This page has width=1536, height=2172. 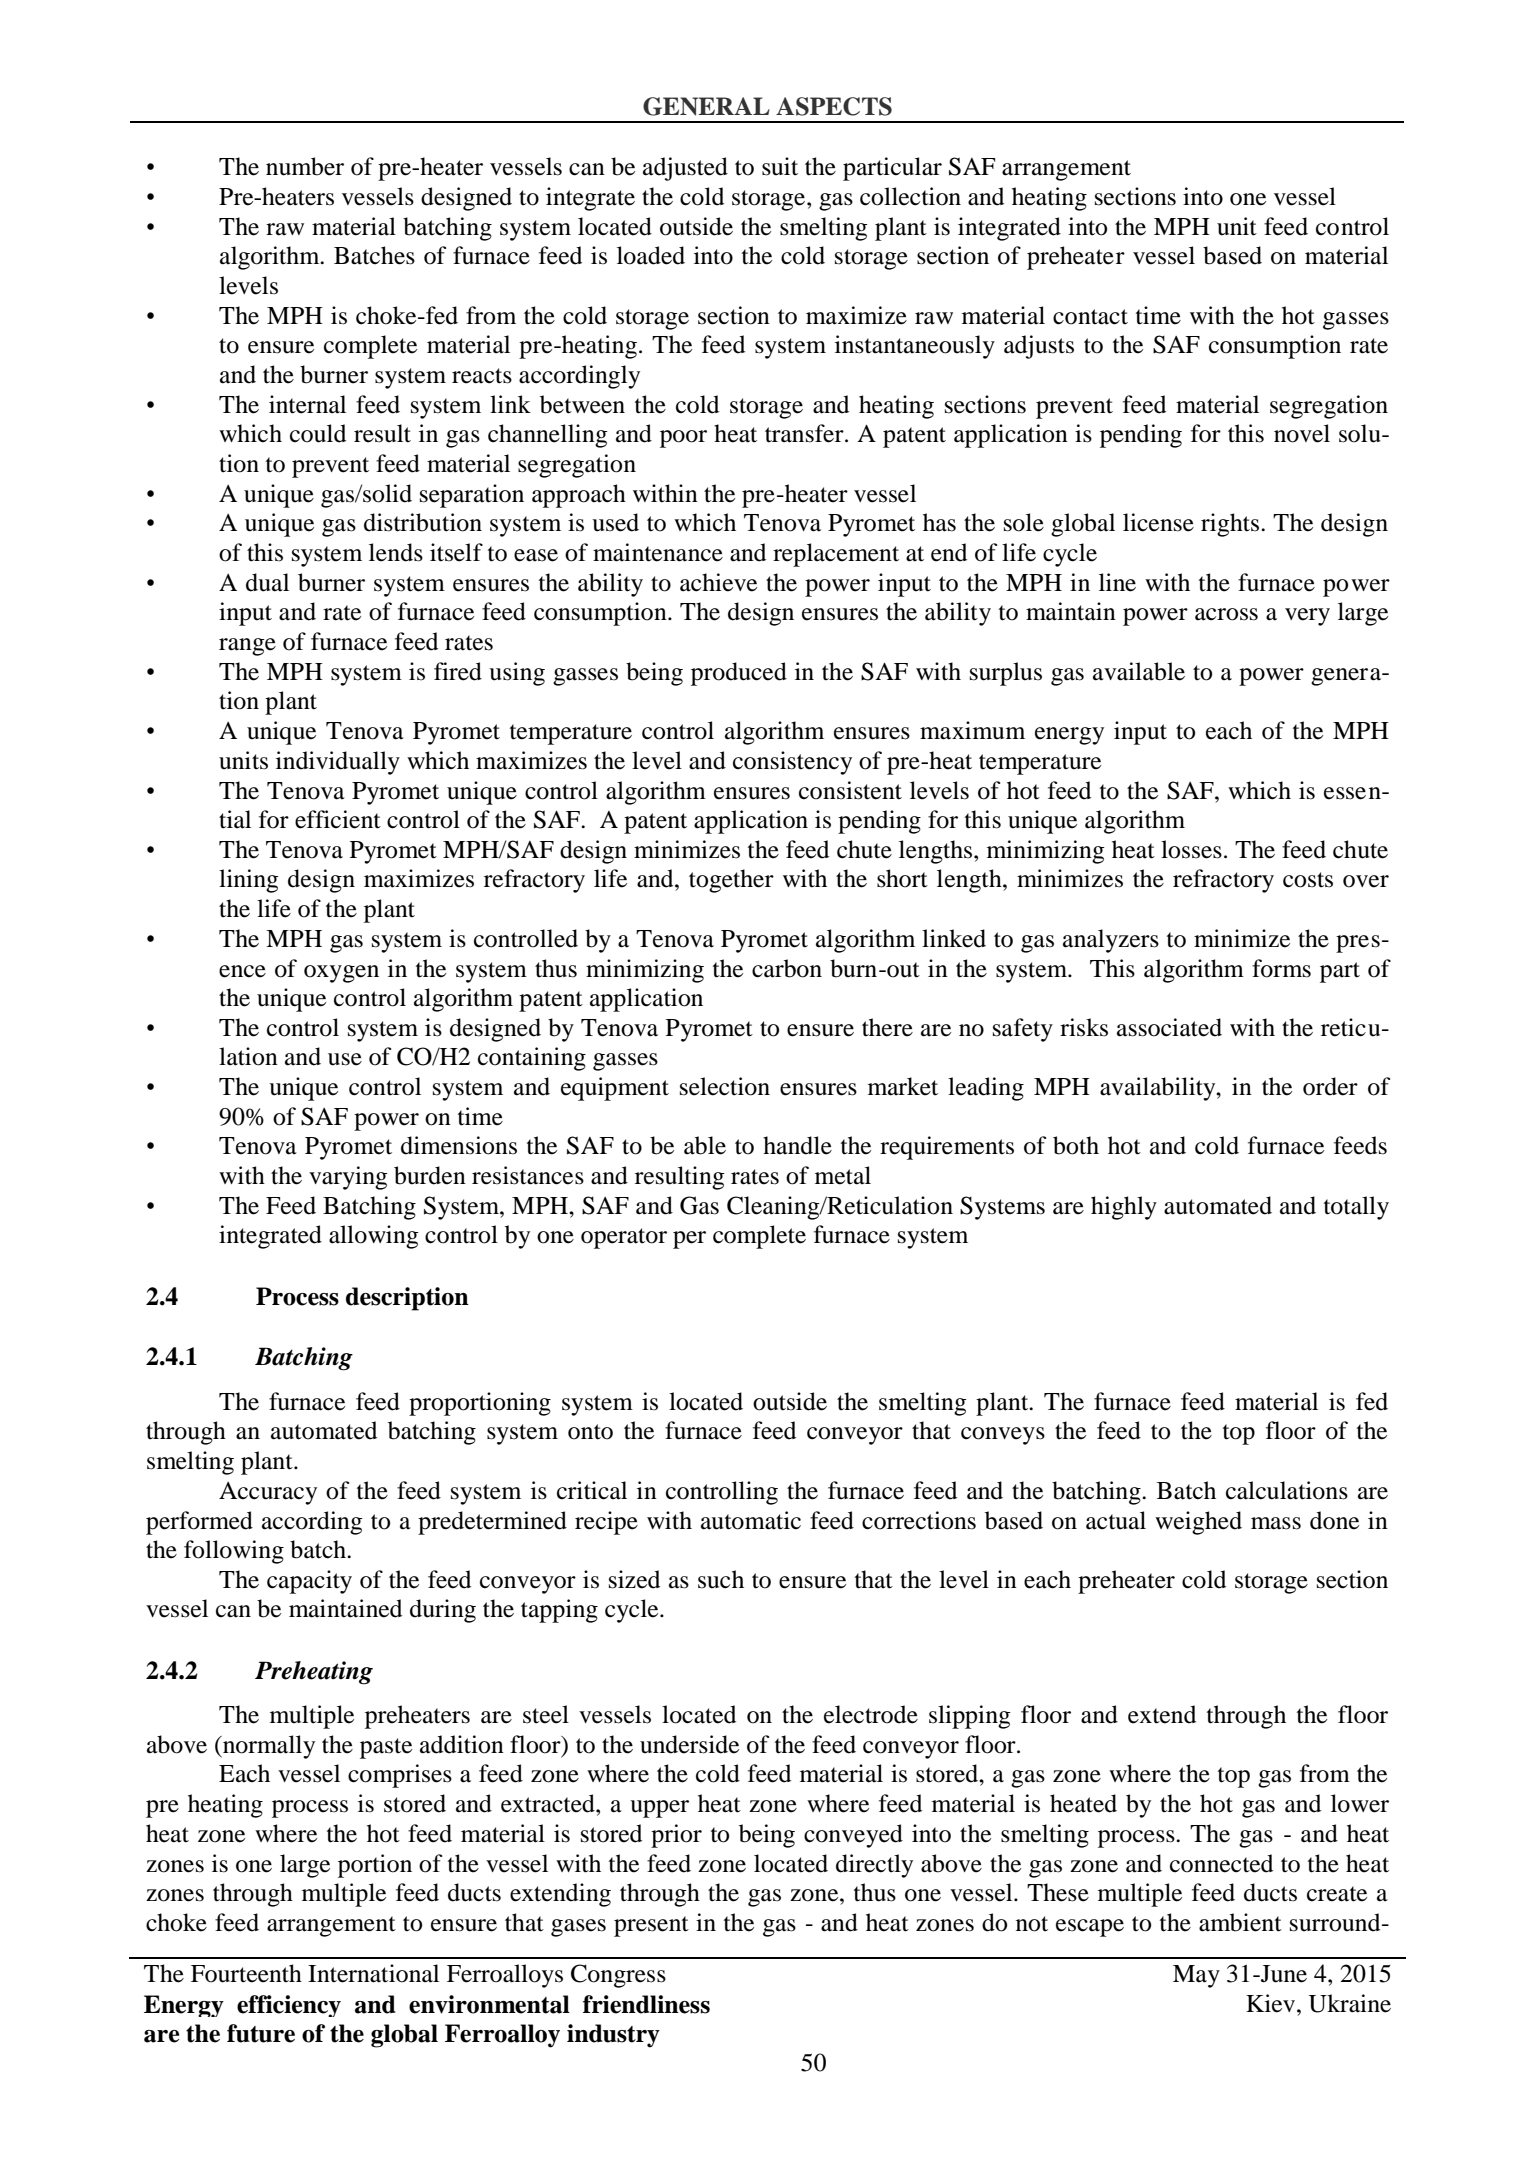 I want to click on directly, so click(x=874, y=1866).
